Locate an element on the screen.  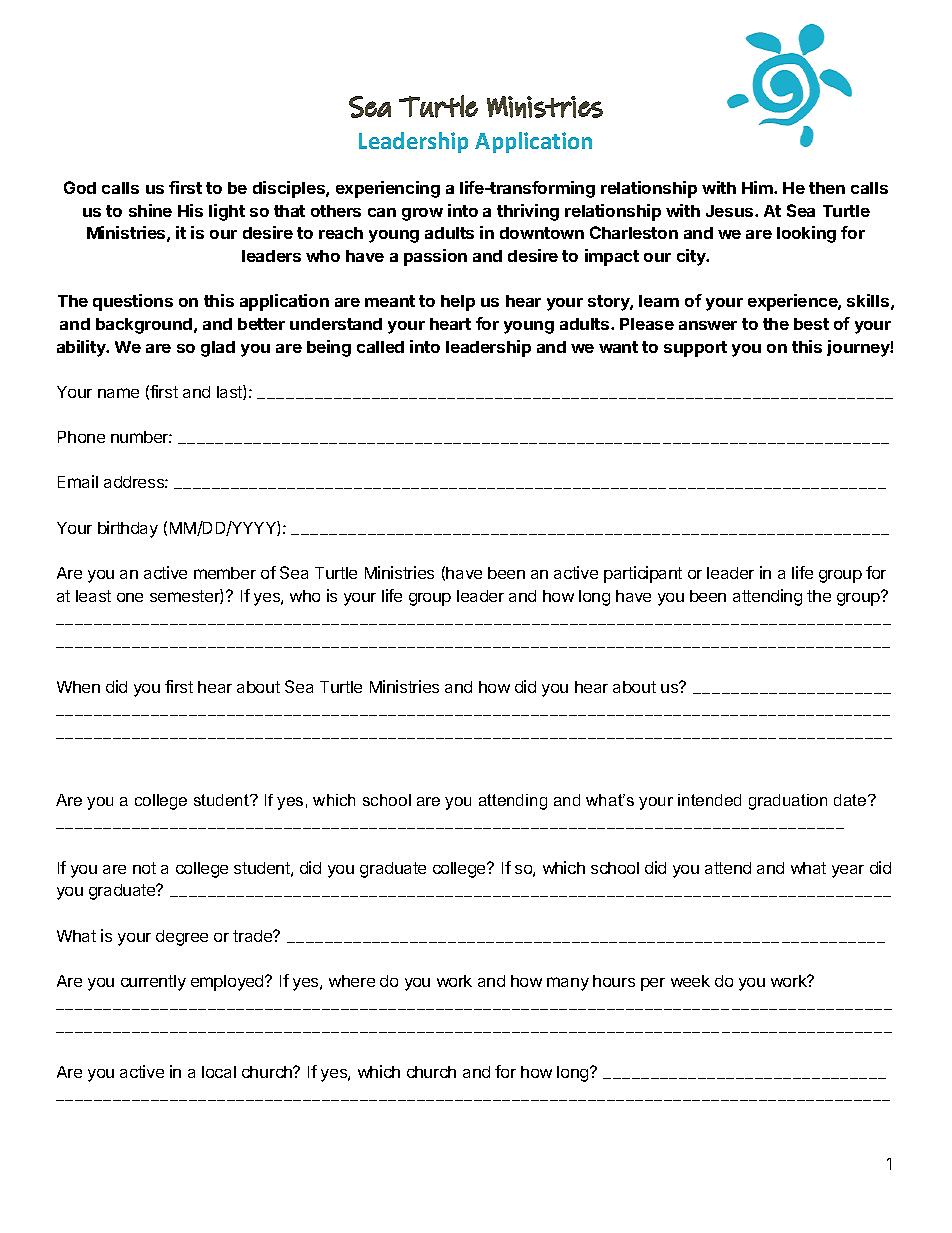
called is located at coordinates (380, 347).
